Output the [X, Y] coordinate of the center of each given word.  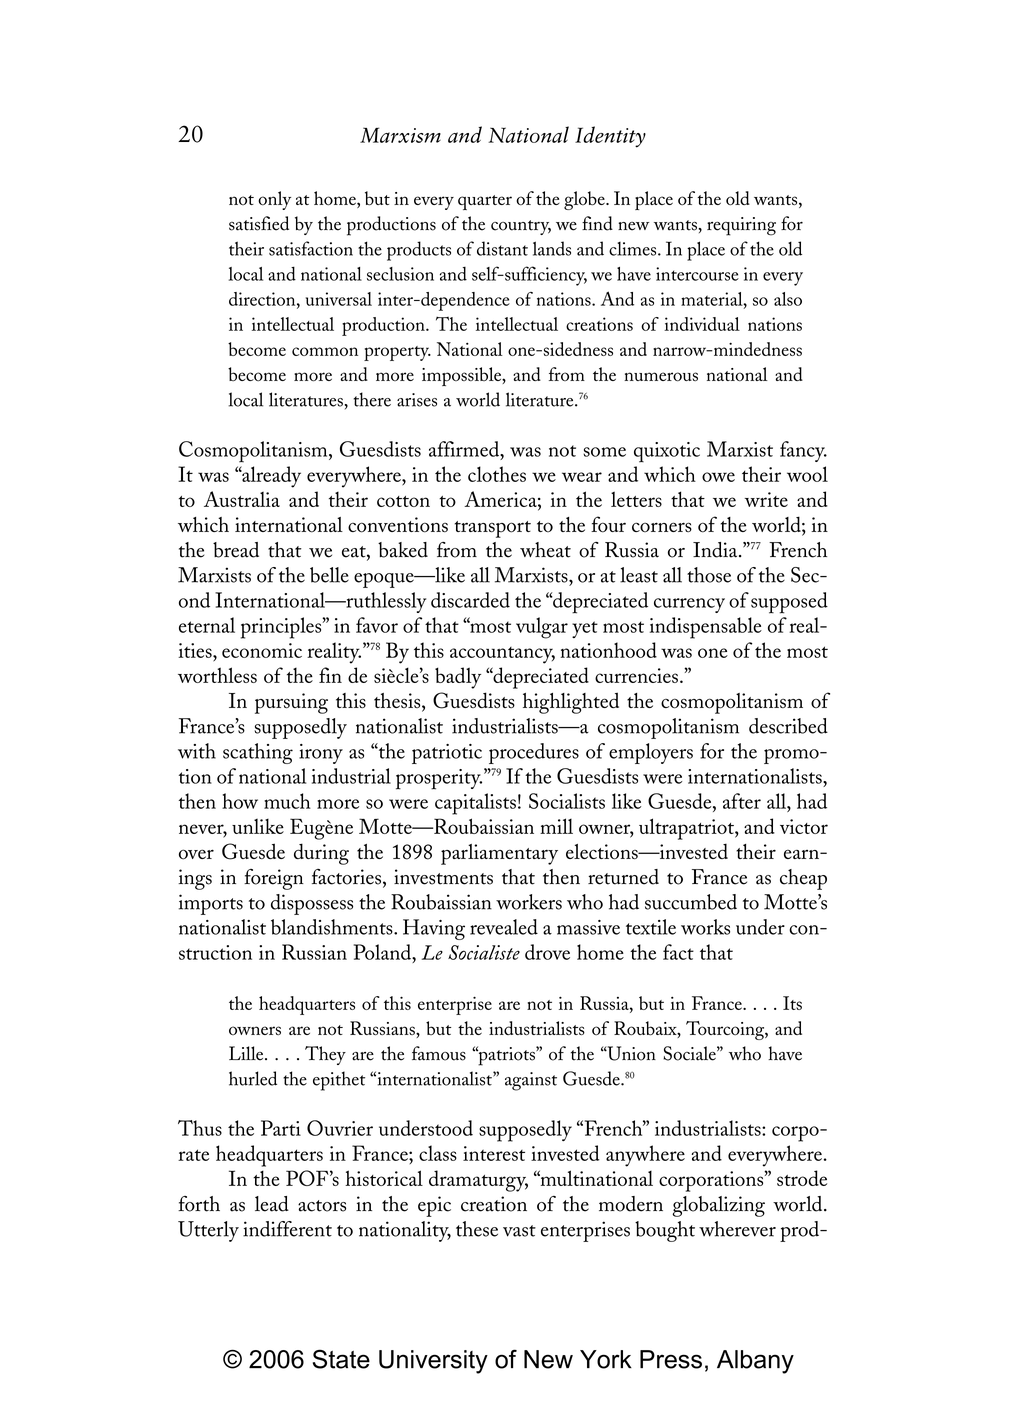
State [341, 1359]
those [709, 575]
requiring [741, 226]
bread [236, 550]
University [433, 1362]
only [274, 200]
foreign [274, 879]
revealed [504, 927]
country [521, 227]
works [705, 927]
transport [493, 529]
